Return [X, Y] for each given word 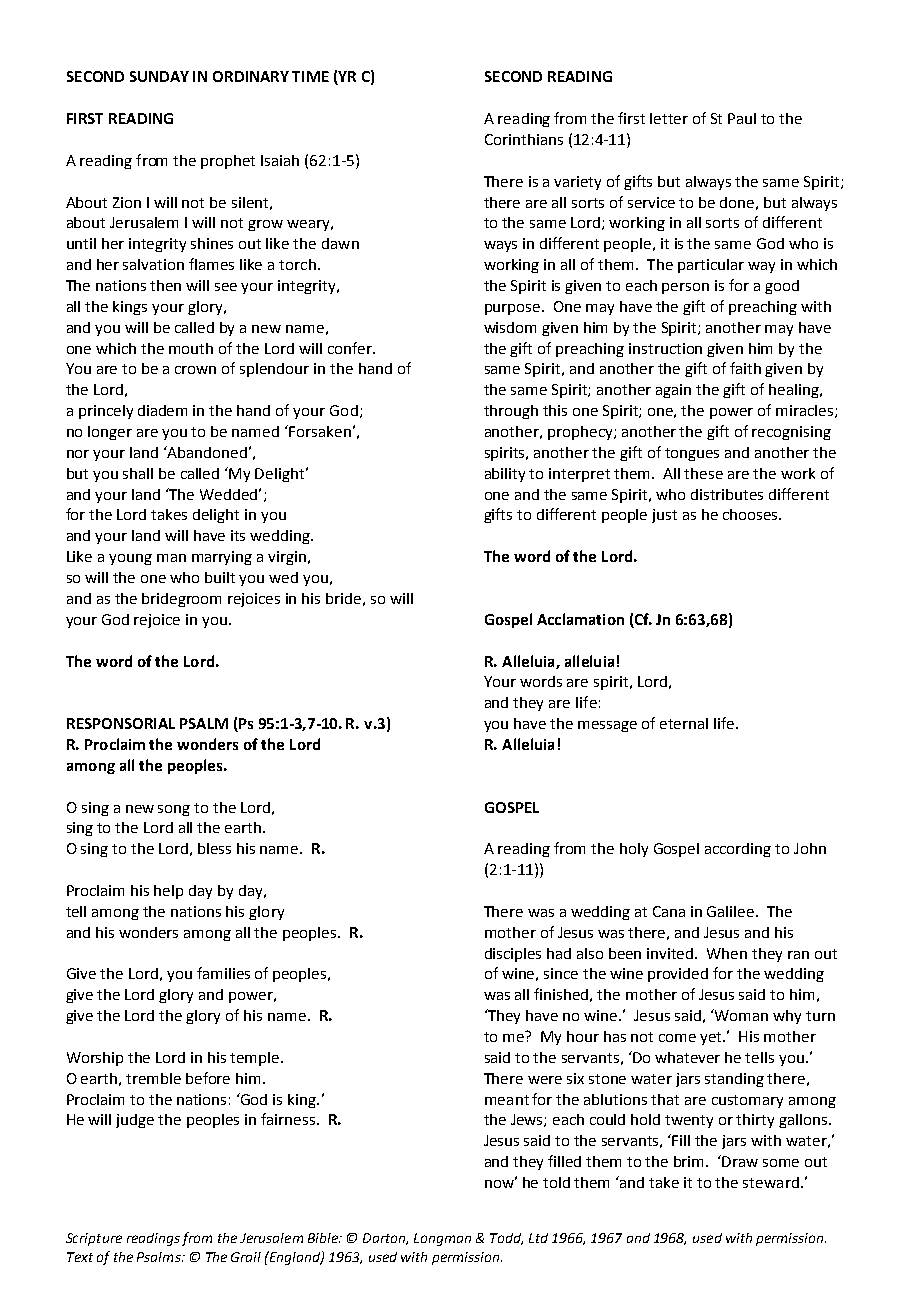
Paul [742, 118]
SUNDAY [159, 76]
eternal [684, 723]
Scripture [94, 1239]
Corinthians [524, 139]
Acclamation [580, 619]
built [220, 577]
